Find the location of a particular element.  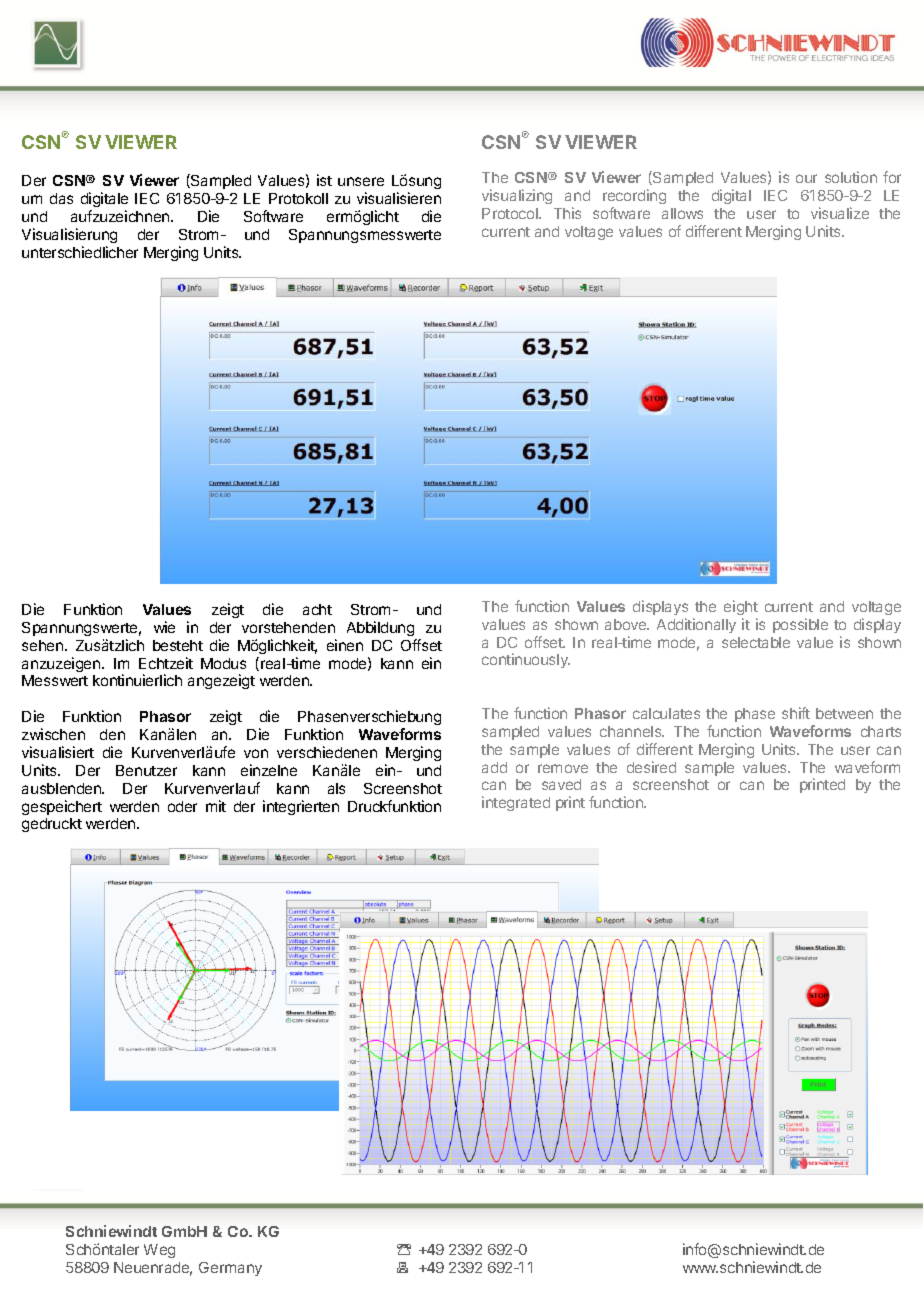

continuously is located at coordinates (526, 660).
